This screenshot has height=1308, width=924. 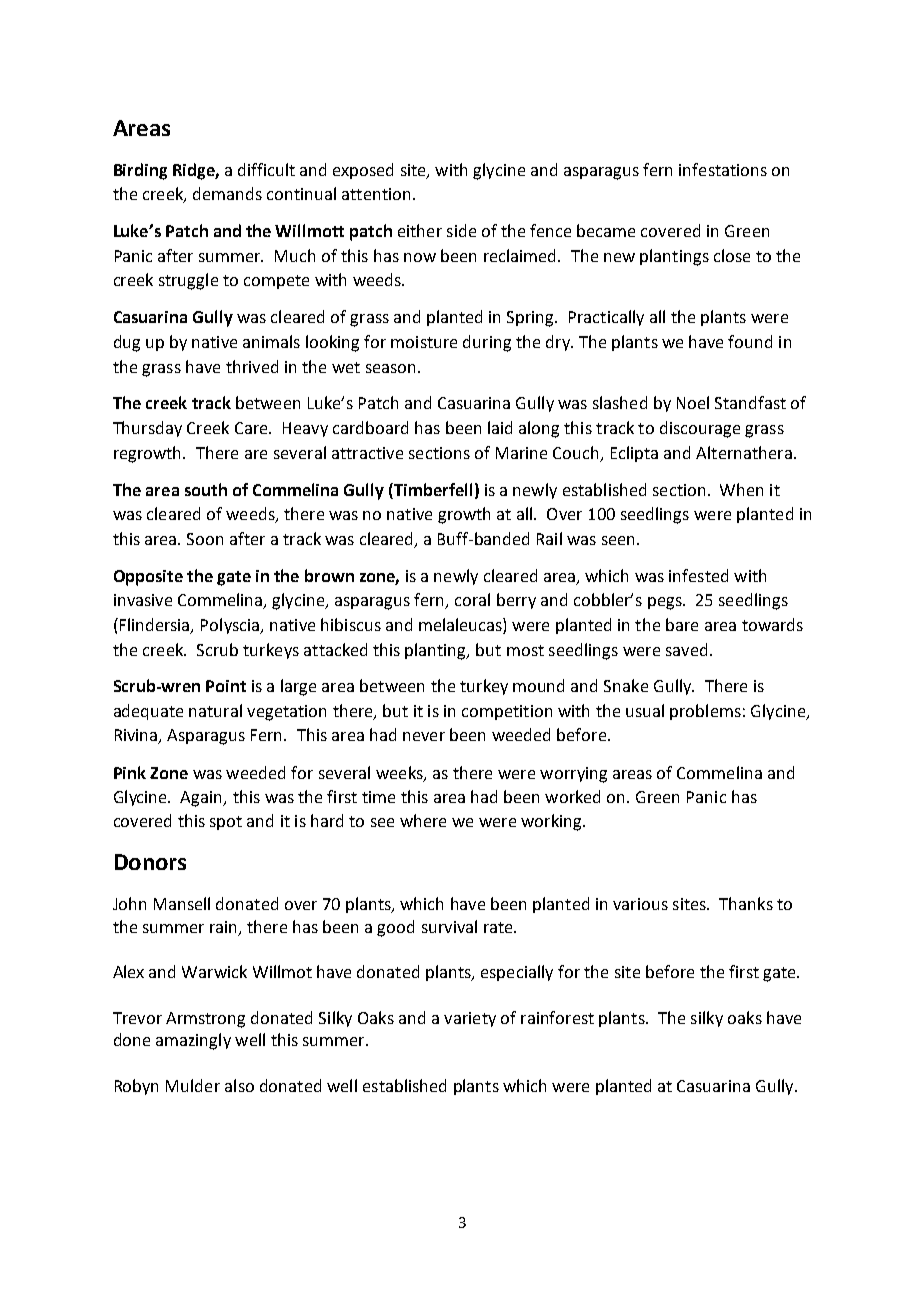 What do you see at coordinates (193, 1041) in the screenshot?
I see `amazingly` at bounding box center [193, 1041].
